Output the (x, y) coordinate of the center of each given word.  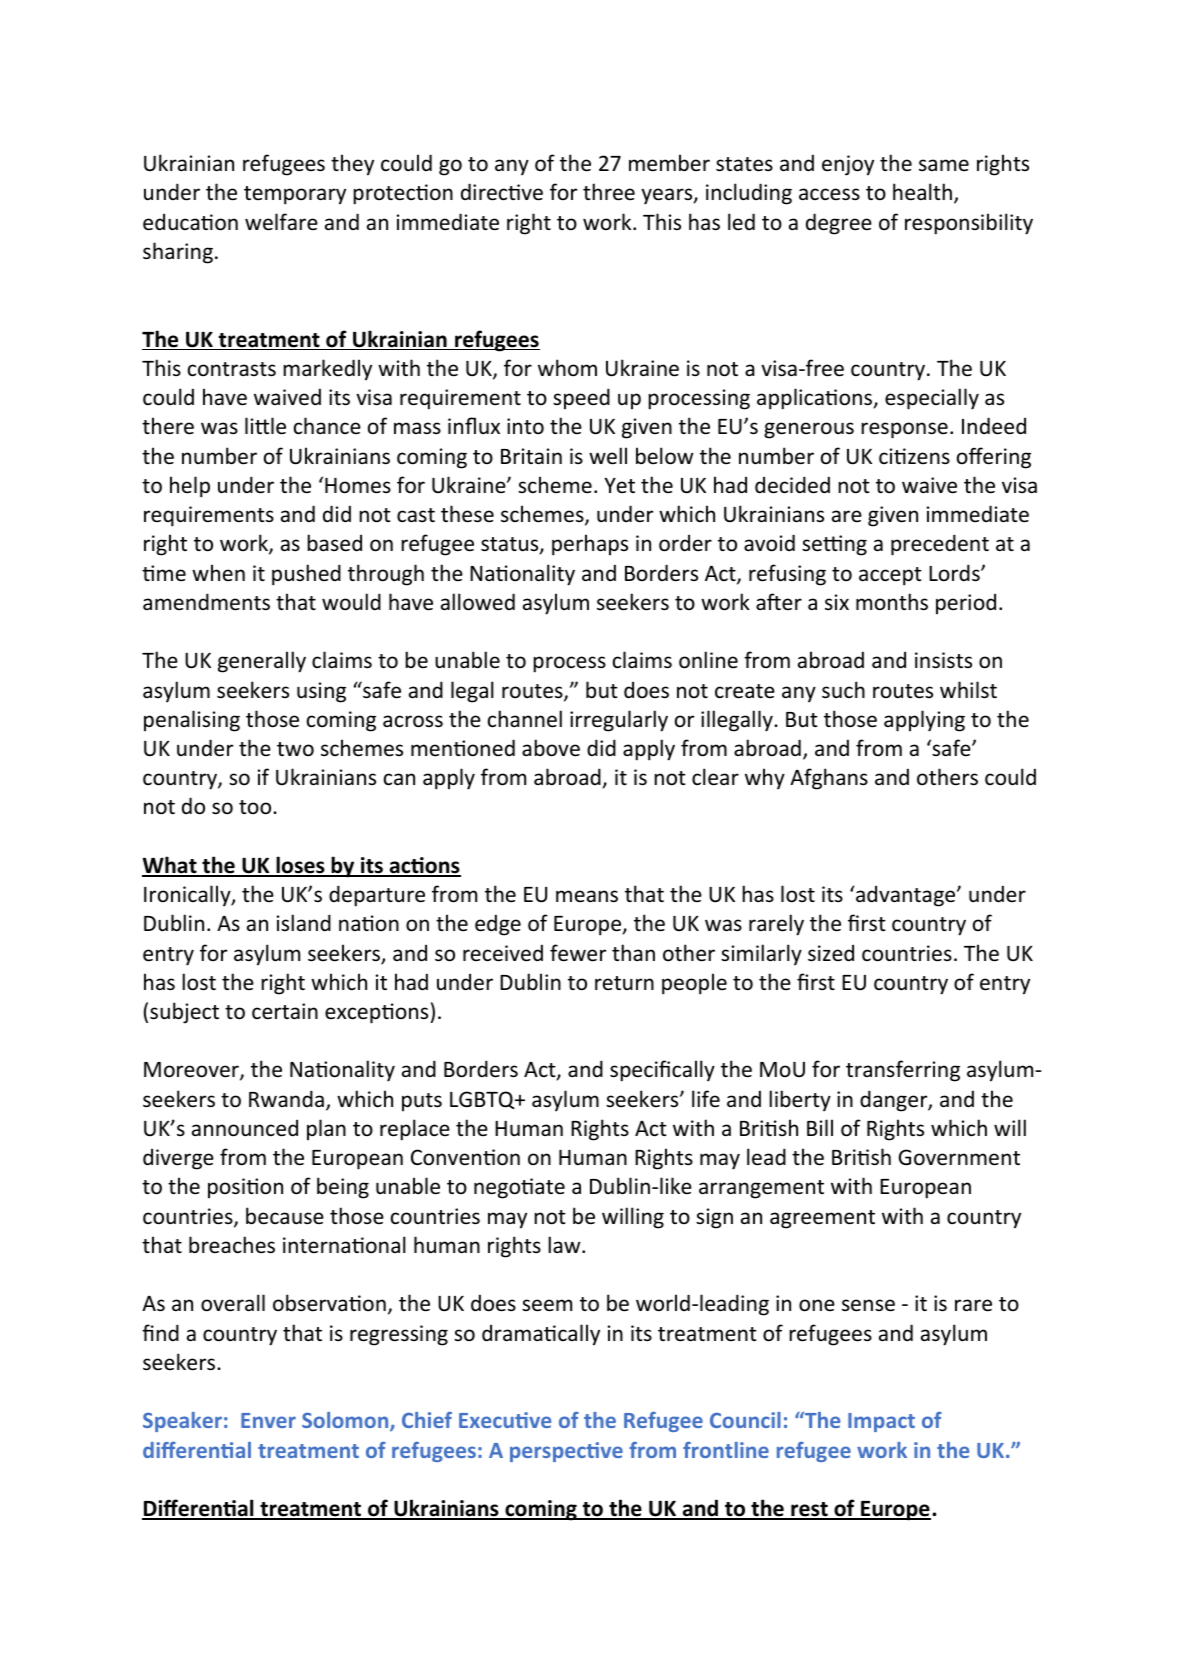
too (256, 807)
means (587, 896)
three (609, 192)
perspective (566, 1452)
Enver (268, 1420)
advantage (907, 896)
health (922, 192)
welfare (281, 222)
